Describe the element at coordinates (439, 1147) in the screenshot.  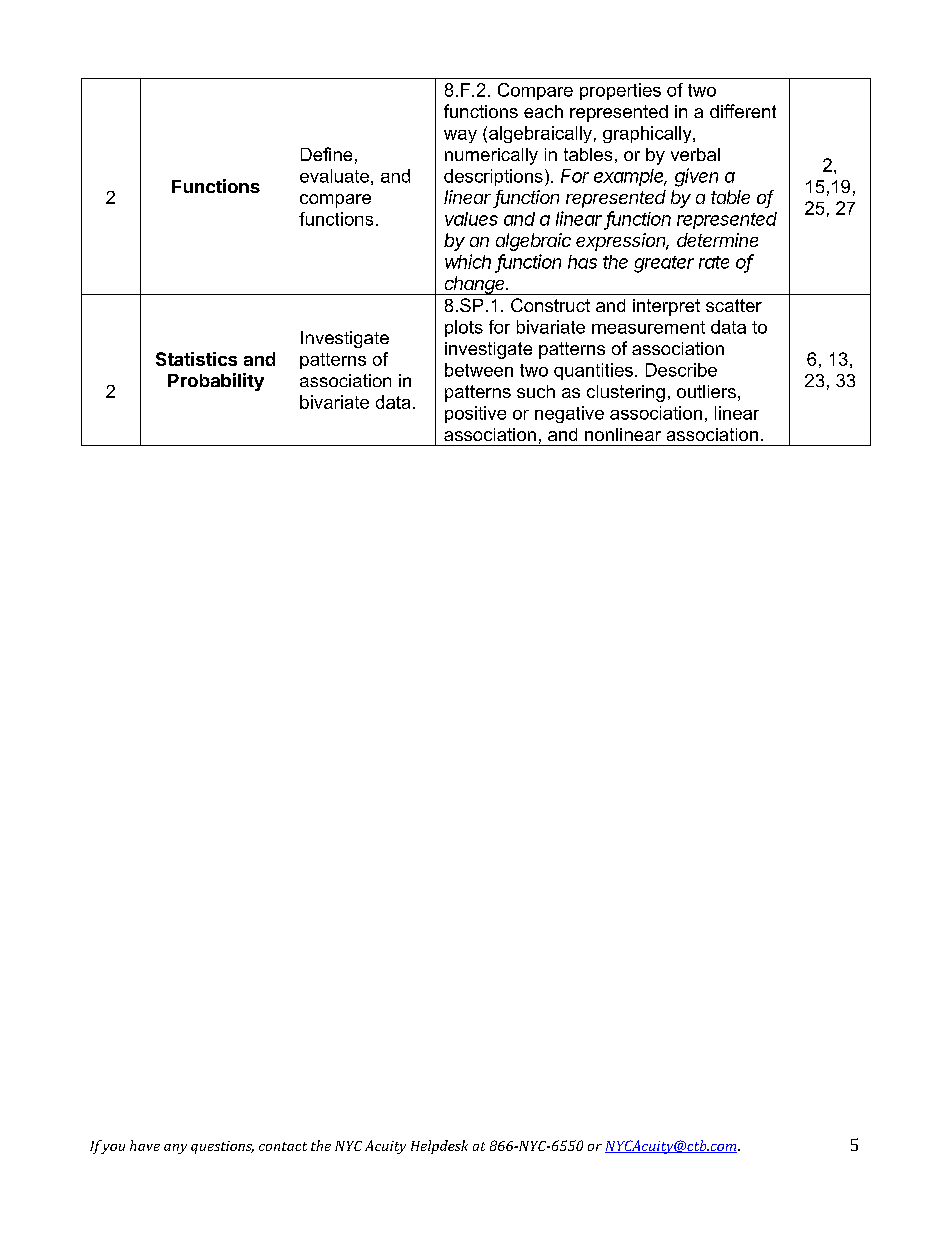
I see `Helpdesk` at that location.
